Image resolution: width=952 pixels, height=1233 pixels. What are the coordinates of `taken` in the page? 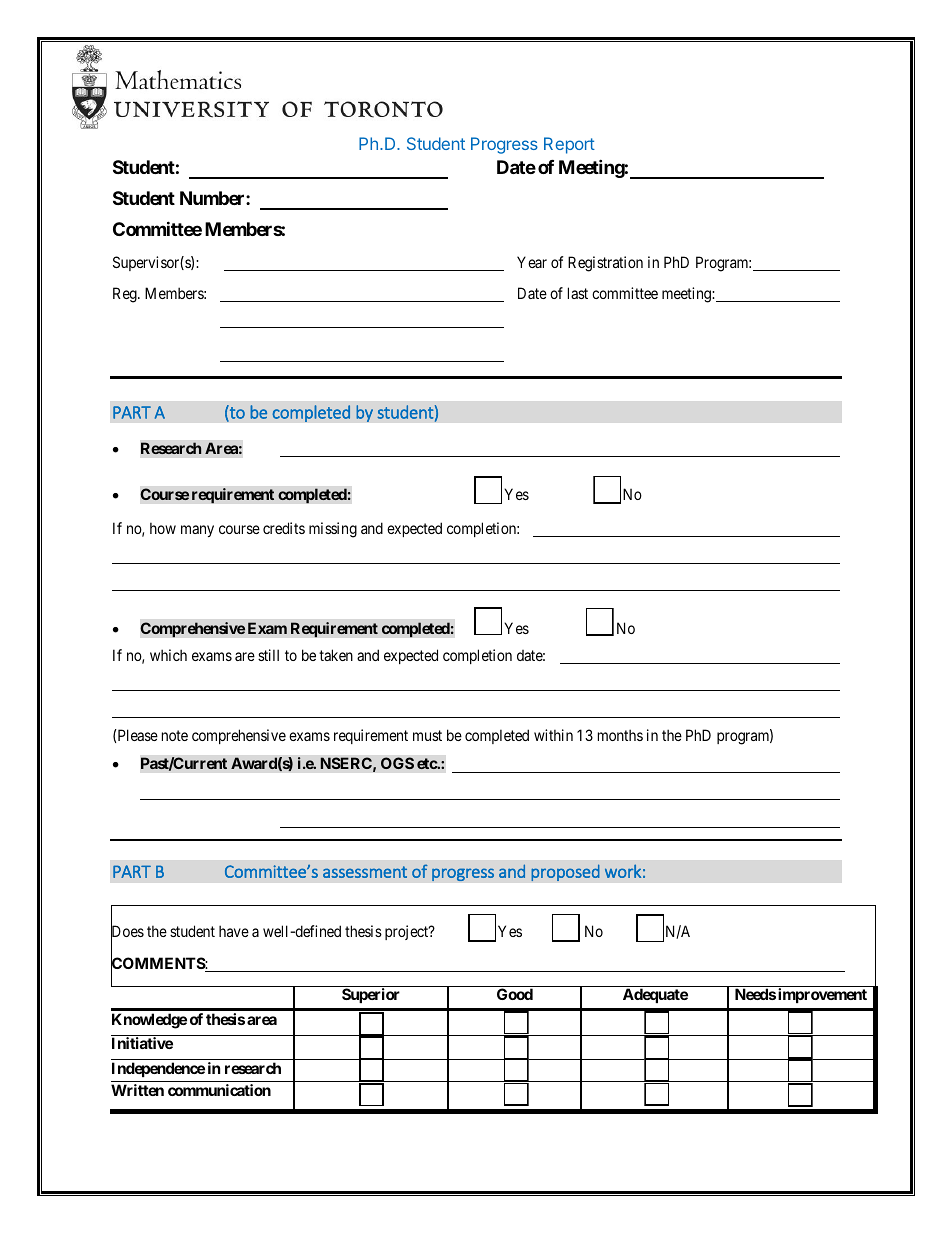 It's located at (336, 655).
